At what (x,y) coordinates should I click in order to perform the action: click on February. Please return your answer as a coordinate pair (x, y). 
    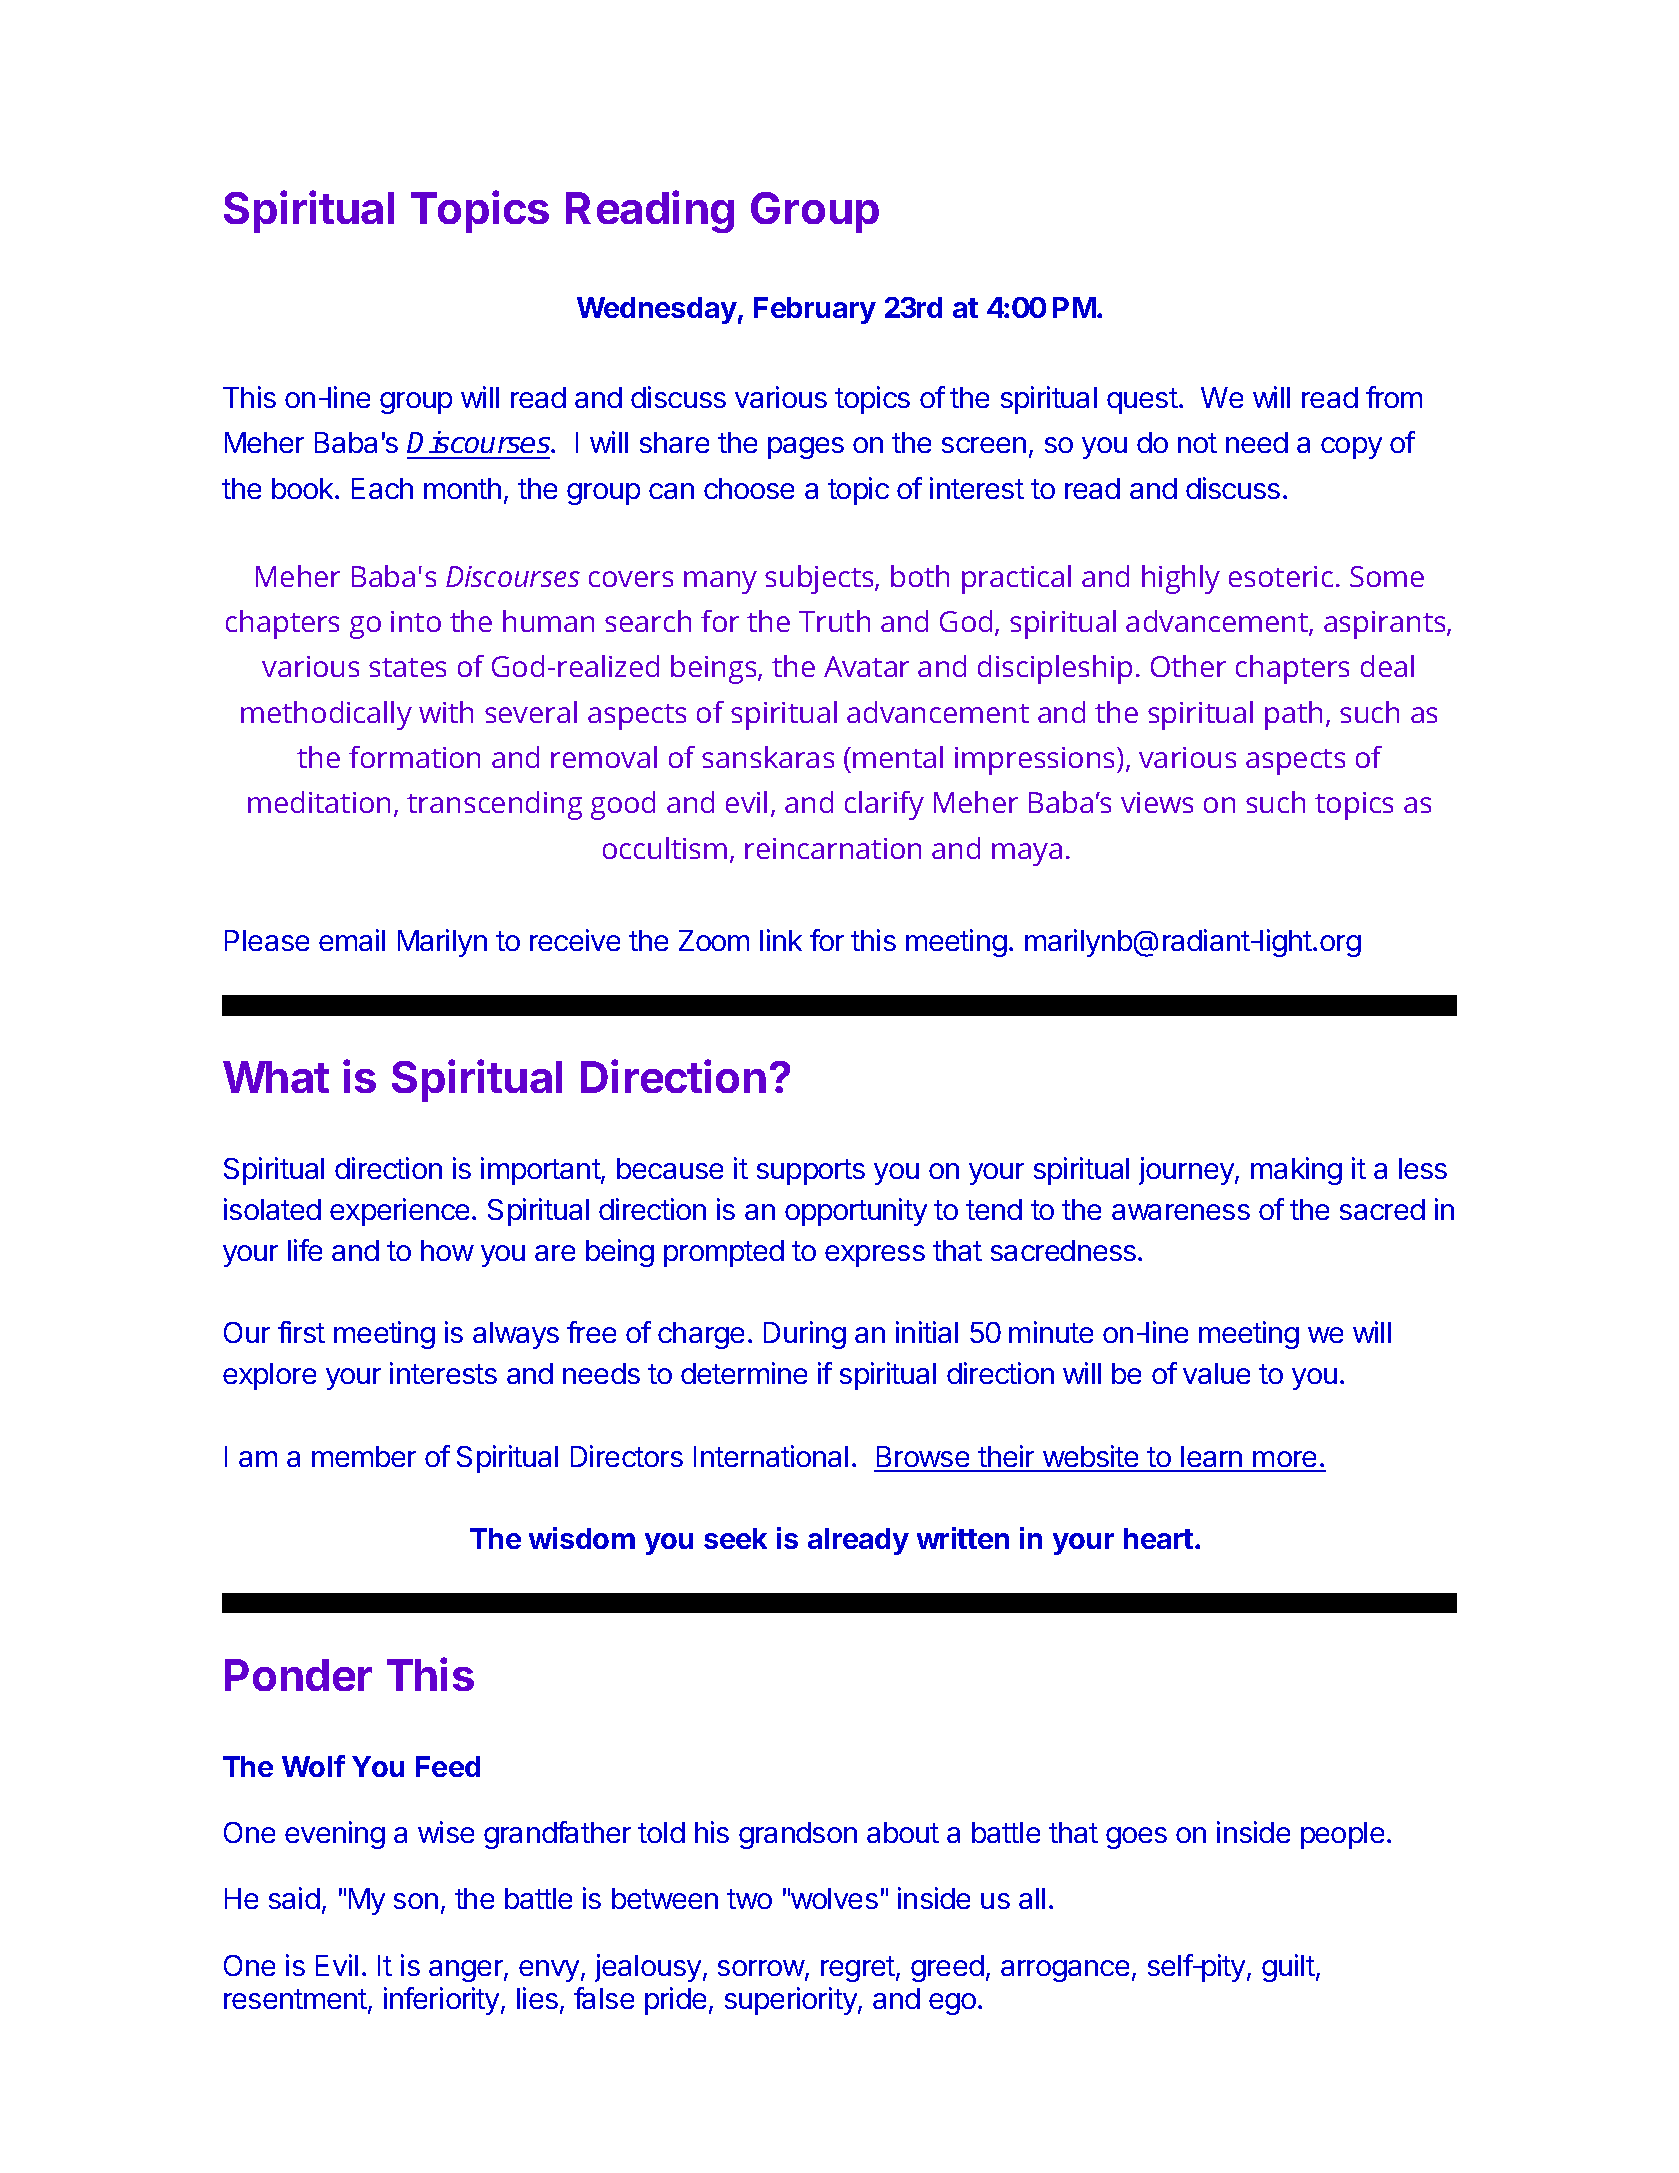
    Looking at the image, I should click on (815, 310).
